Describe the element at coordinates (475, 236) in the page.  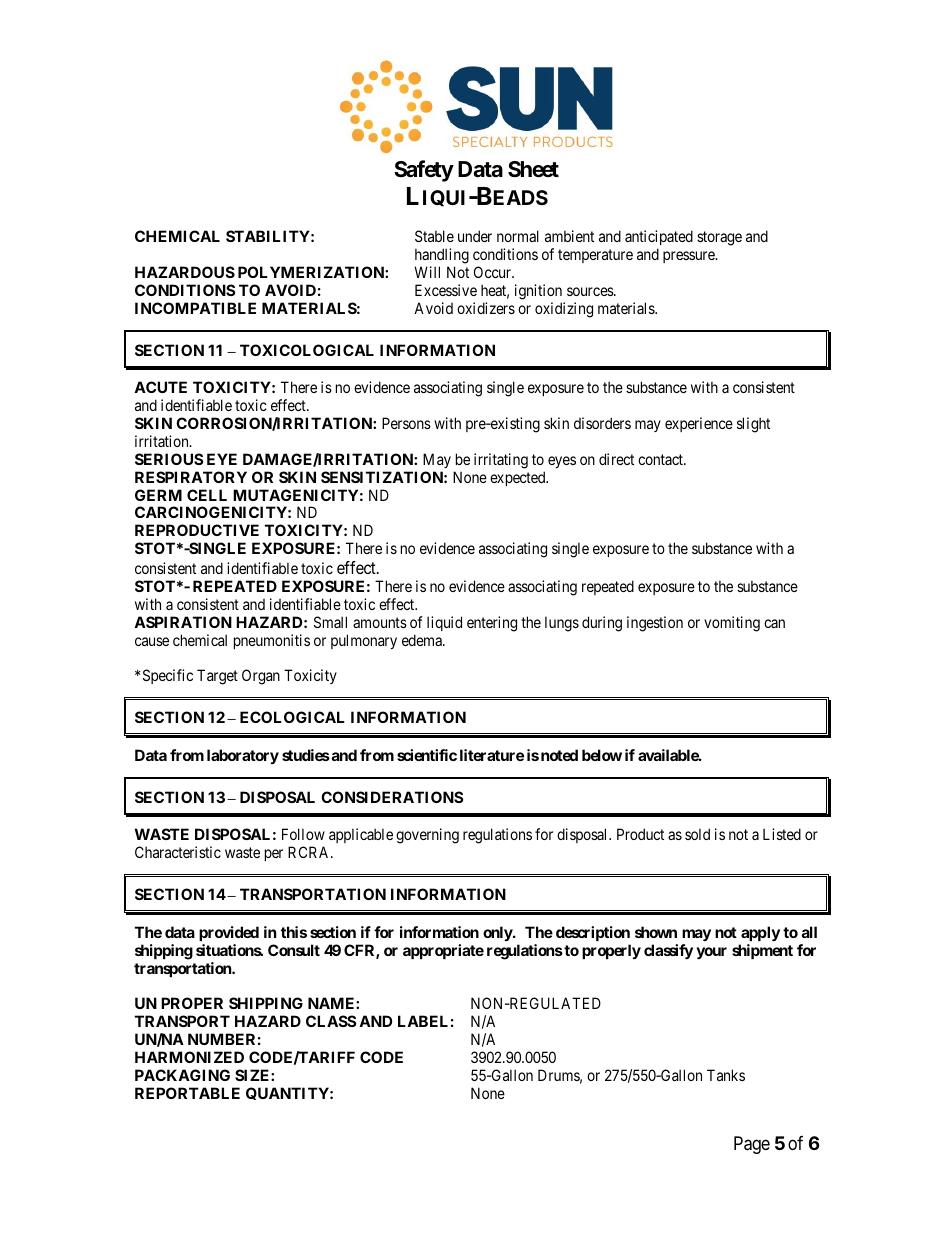
I see `under` at that location.
